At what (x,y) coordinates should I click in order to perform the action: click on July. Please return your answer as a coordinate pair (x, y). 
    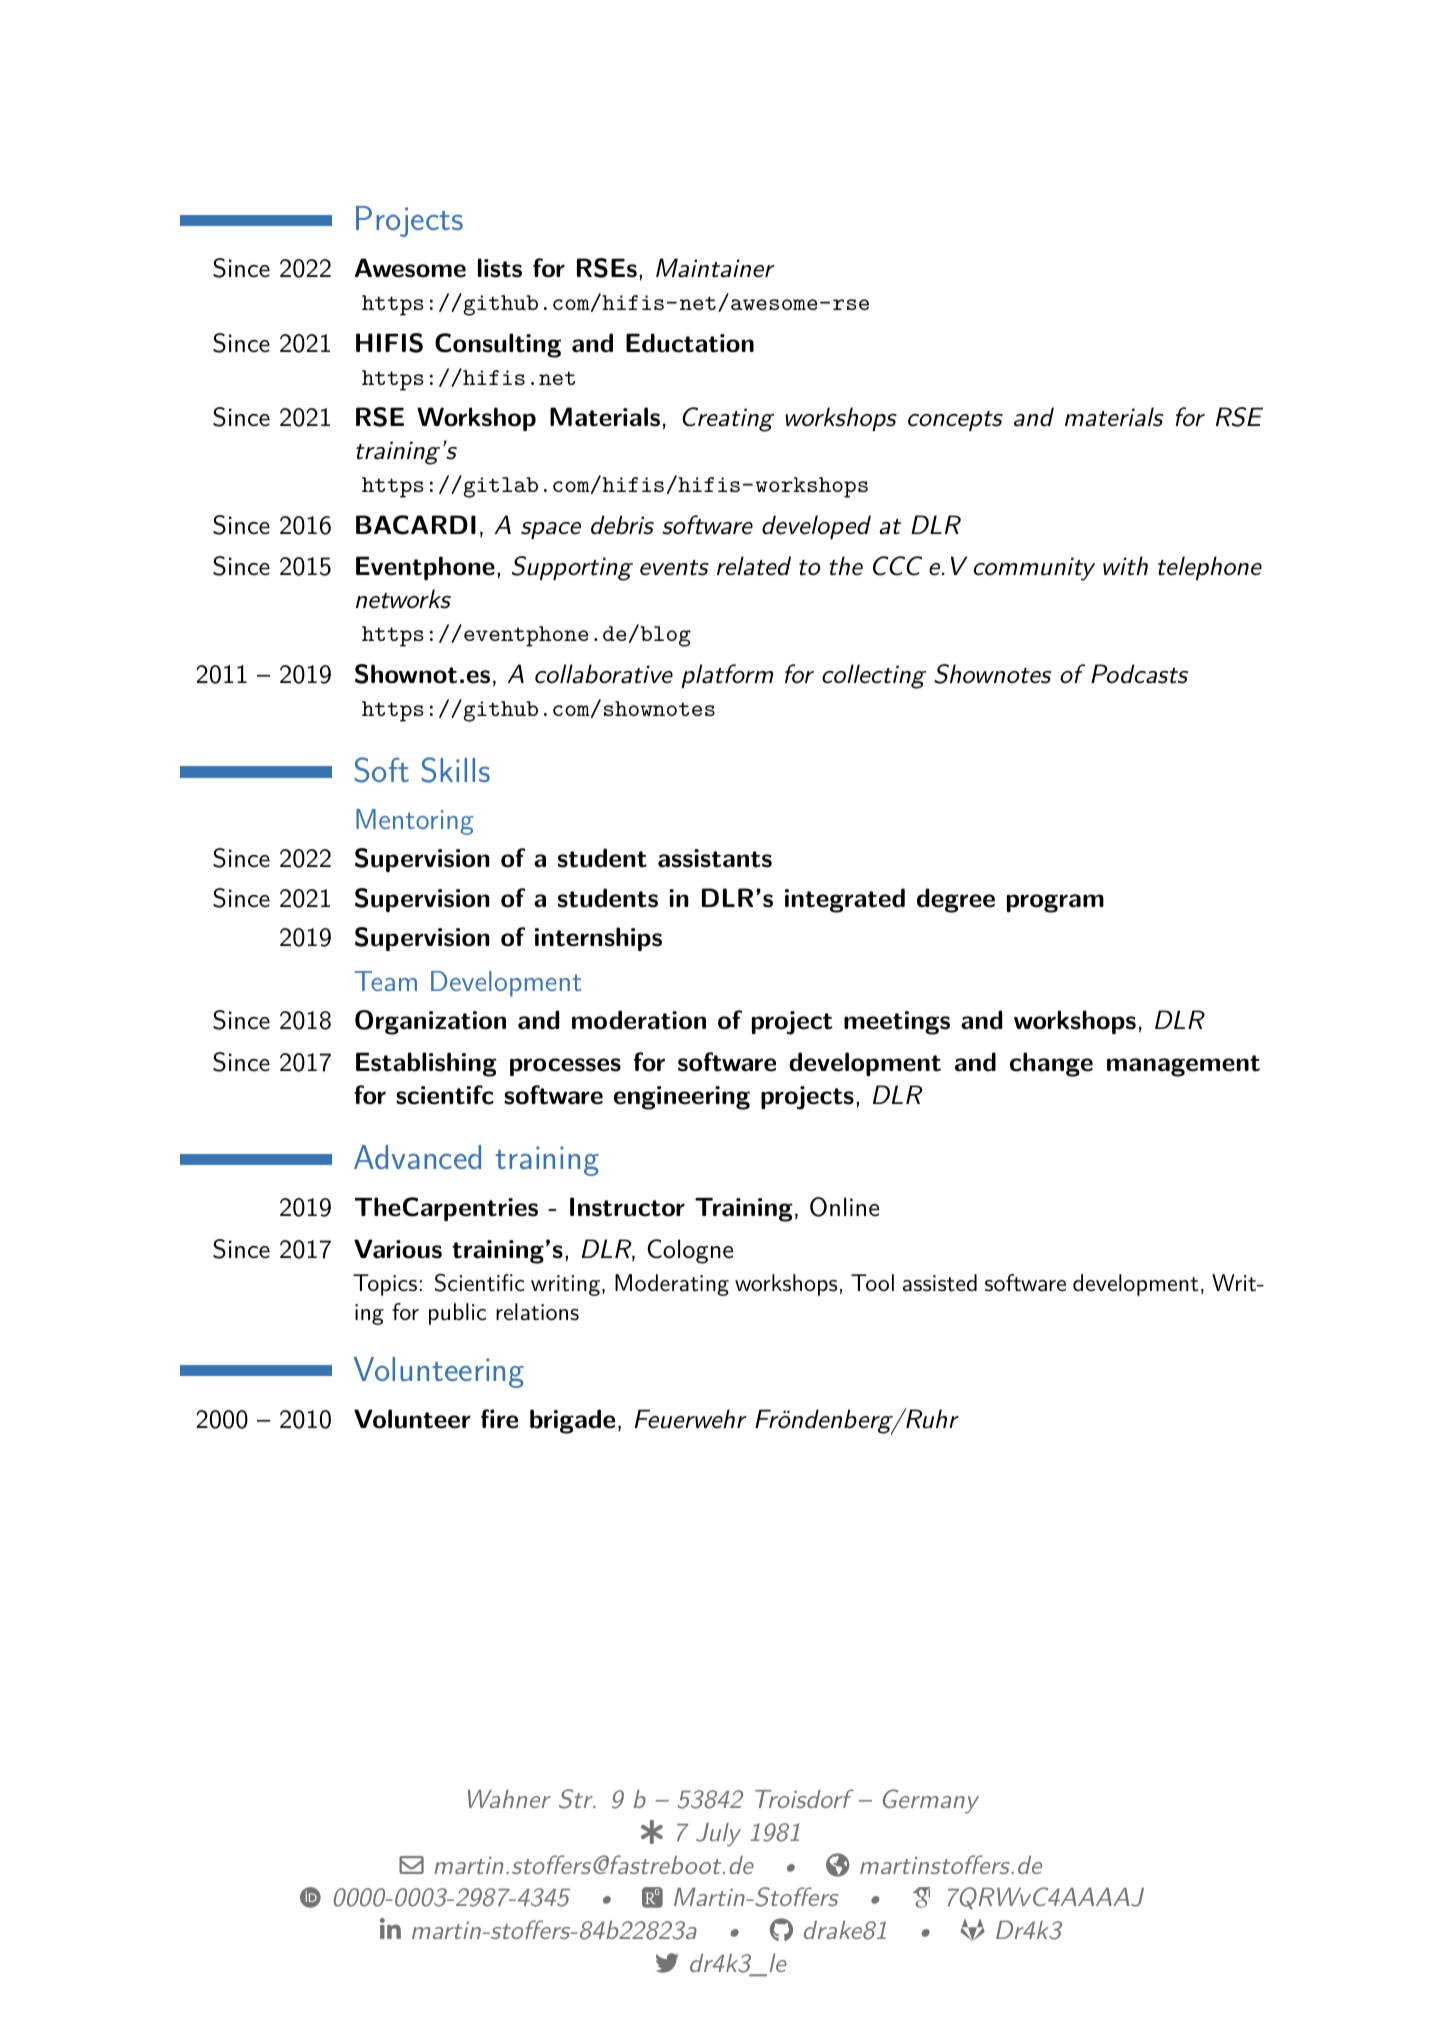
    Looking at the image, I should click on (718, 1835).
